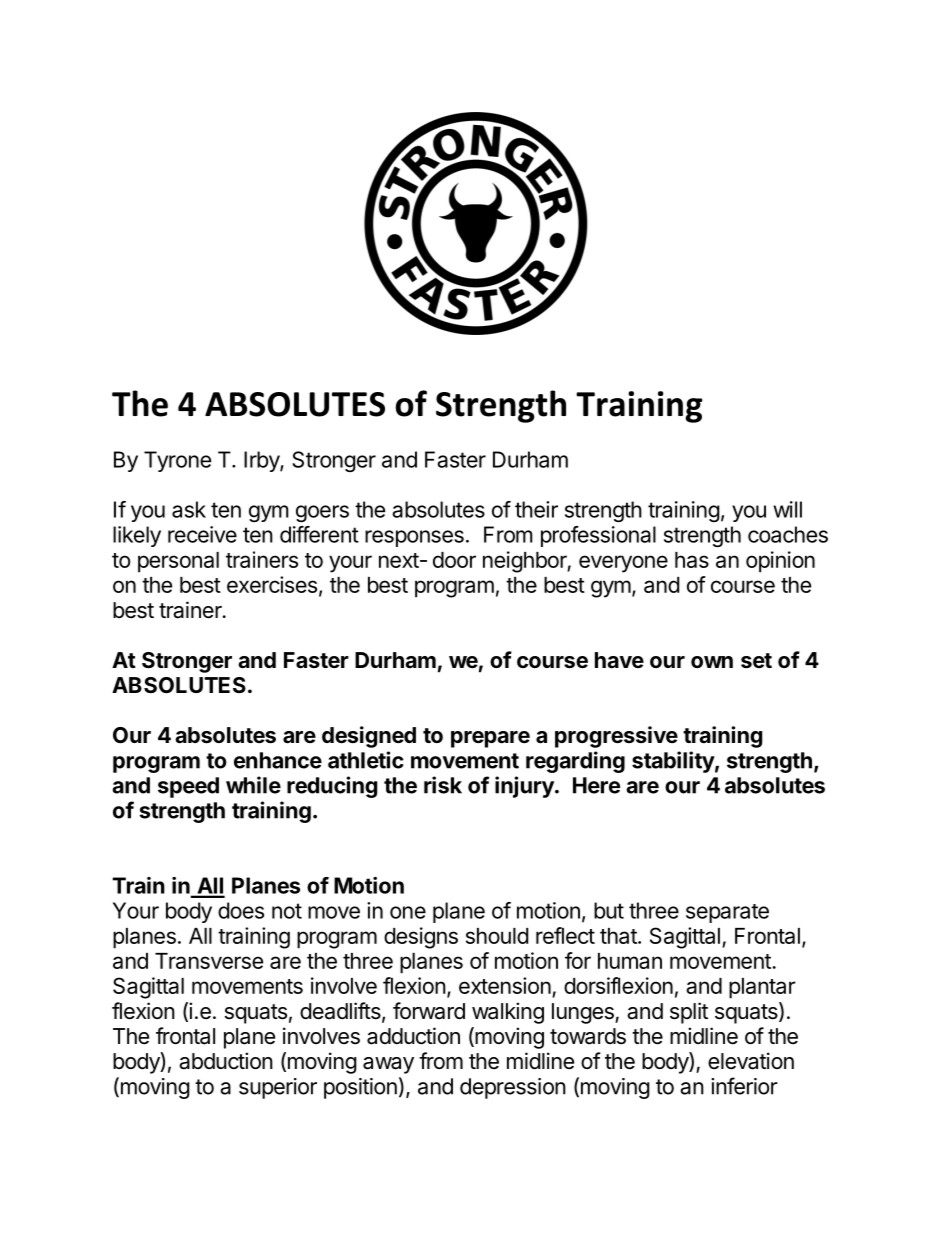 The height and width of the screenshot is (1233, 952). What do you see at coordinates (177, 461) in the screenshot?
I see `Tyrone` at bounding box center [177, 461].
